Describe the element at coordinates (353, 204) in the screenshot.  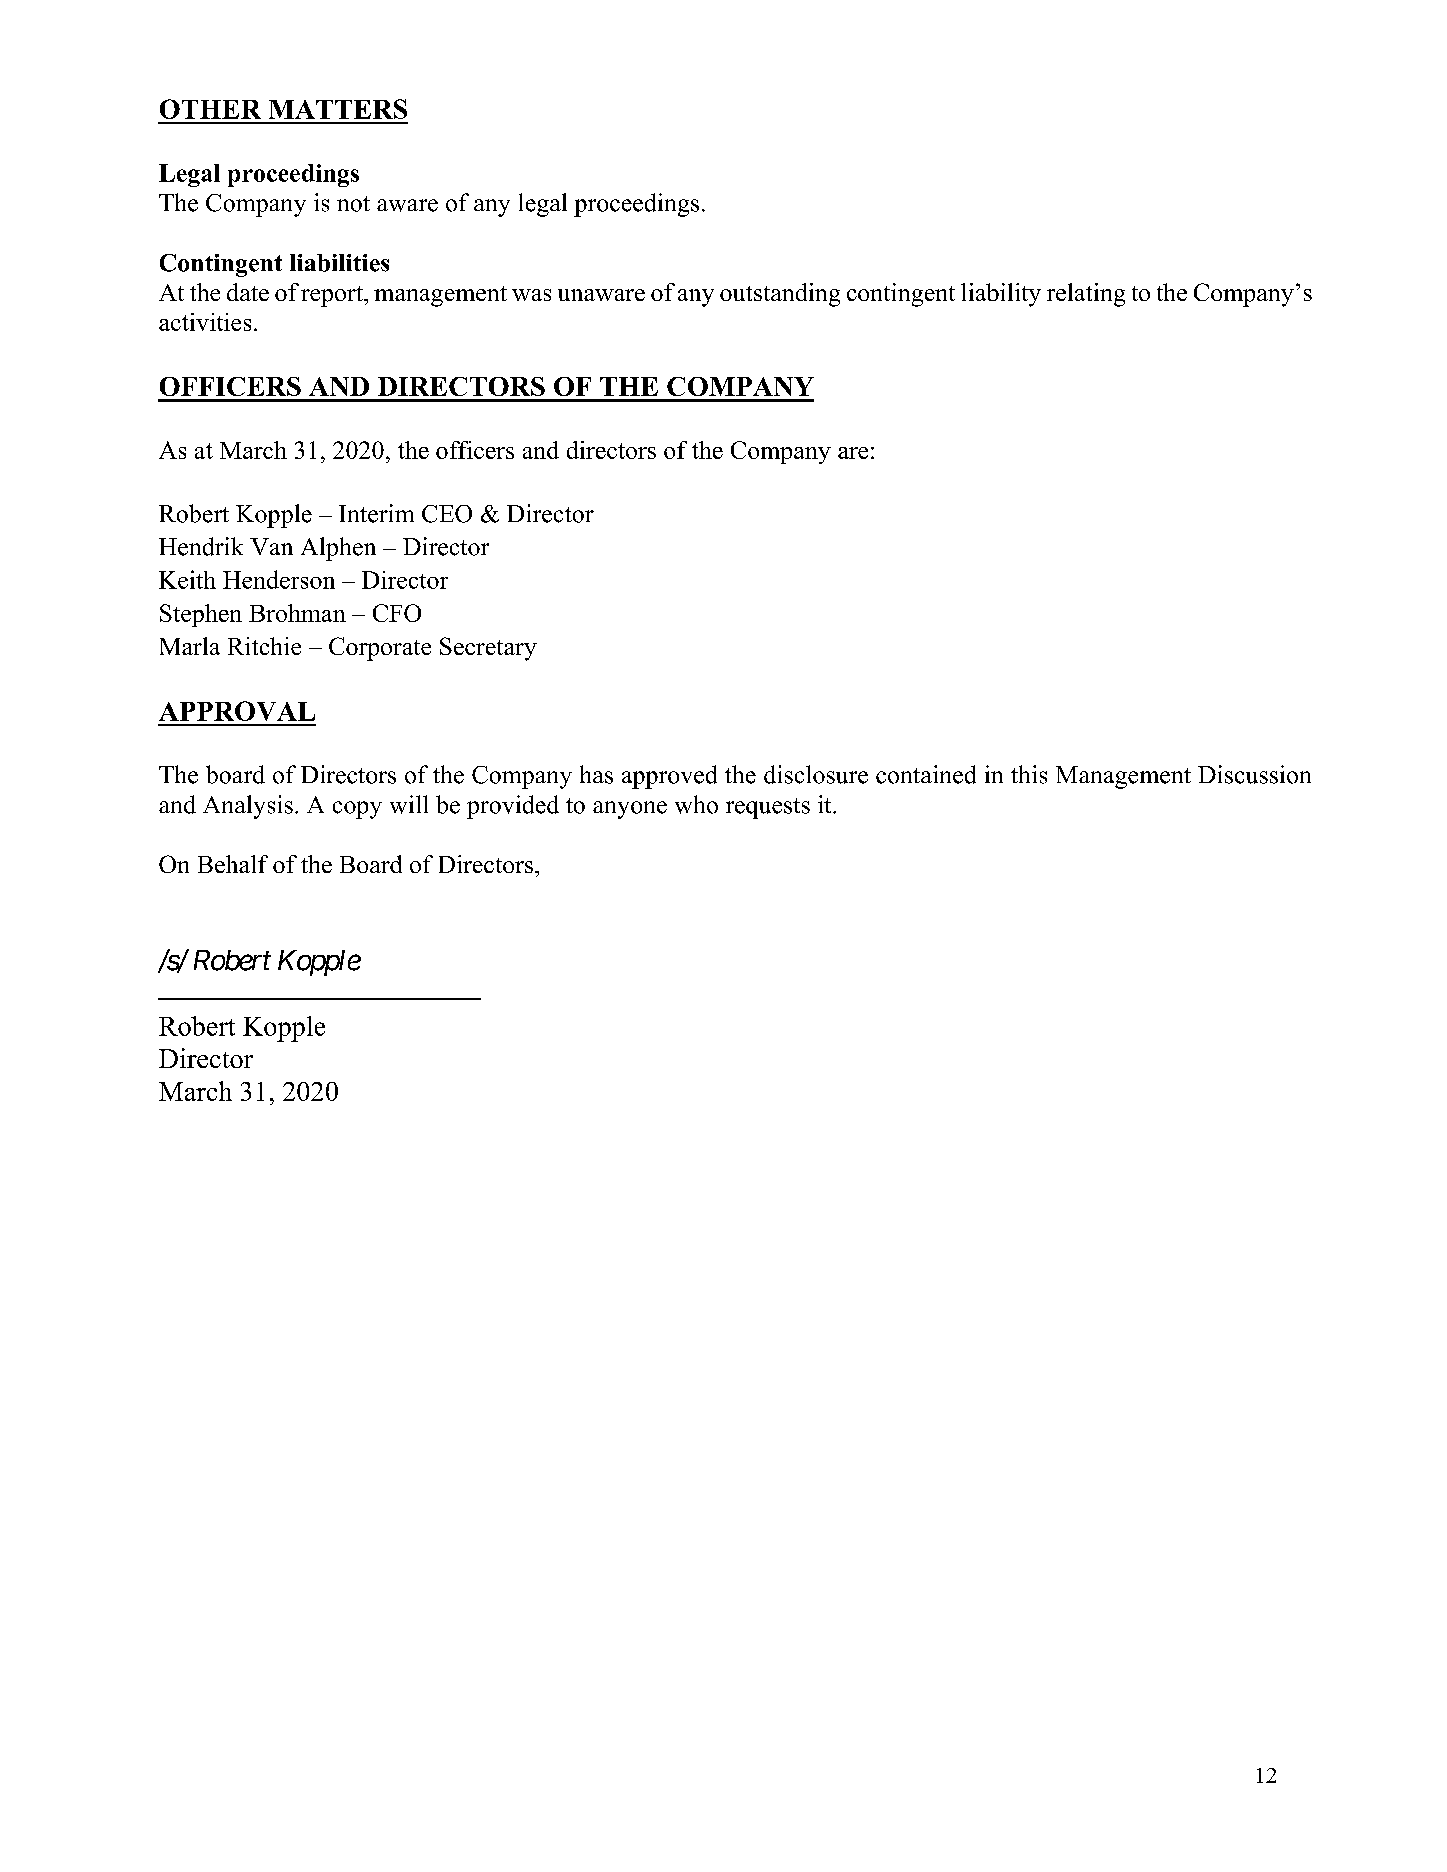
I see `not` at that location.
